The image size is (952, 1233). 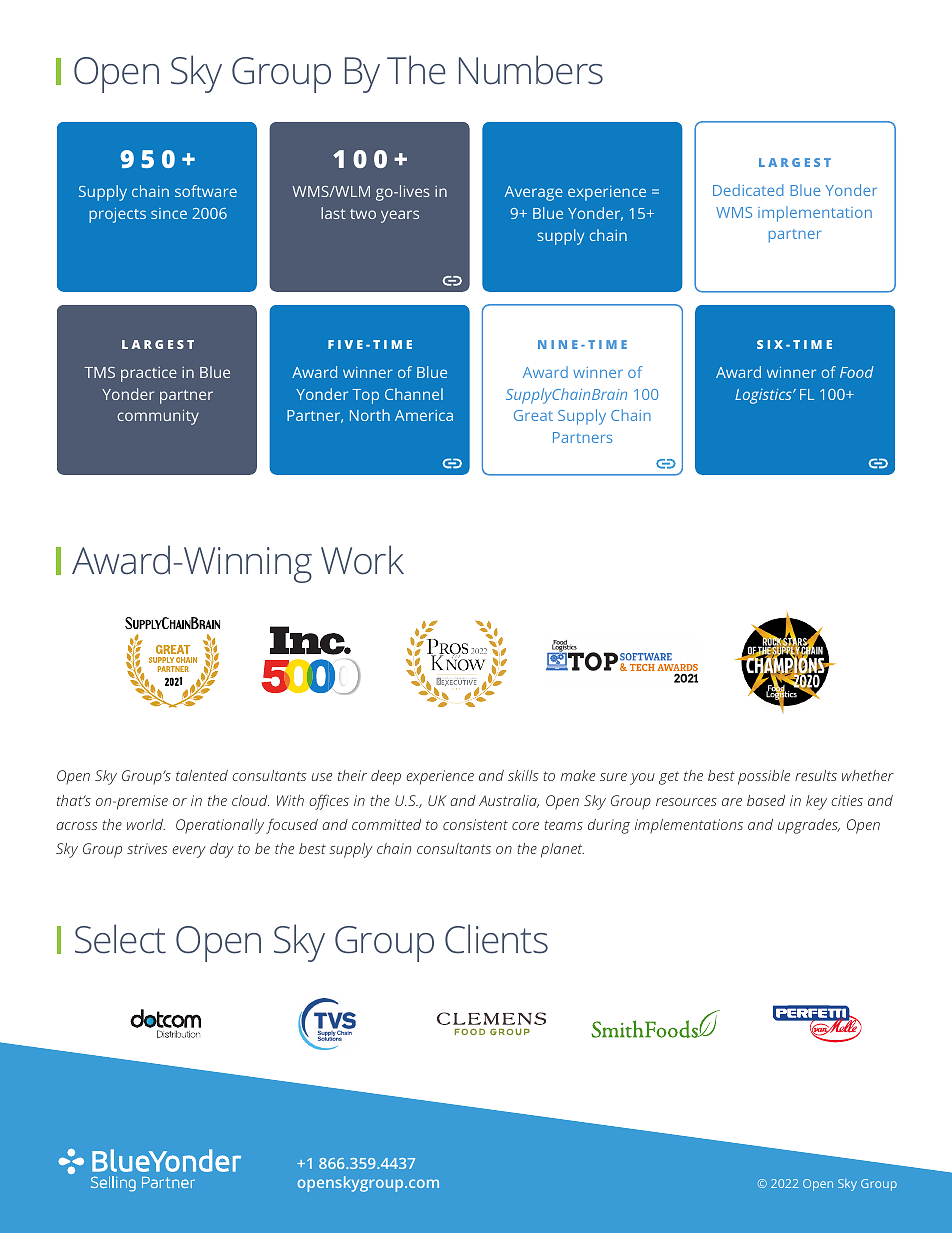 I want to click on Logistics, so click(x=764, y=396).
